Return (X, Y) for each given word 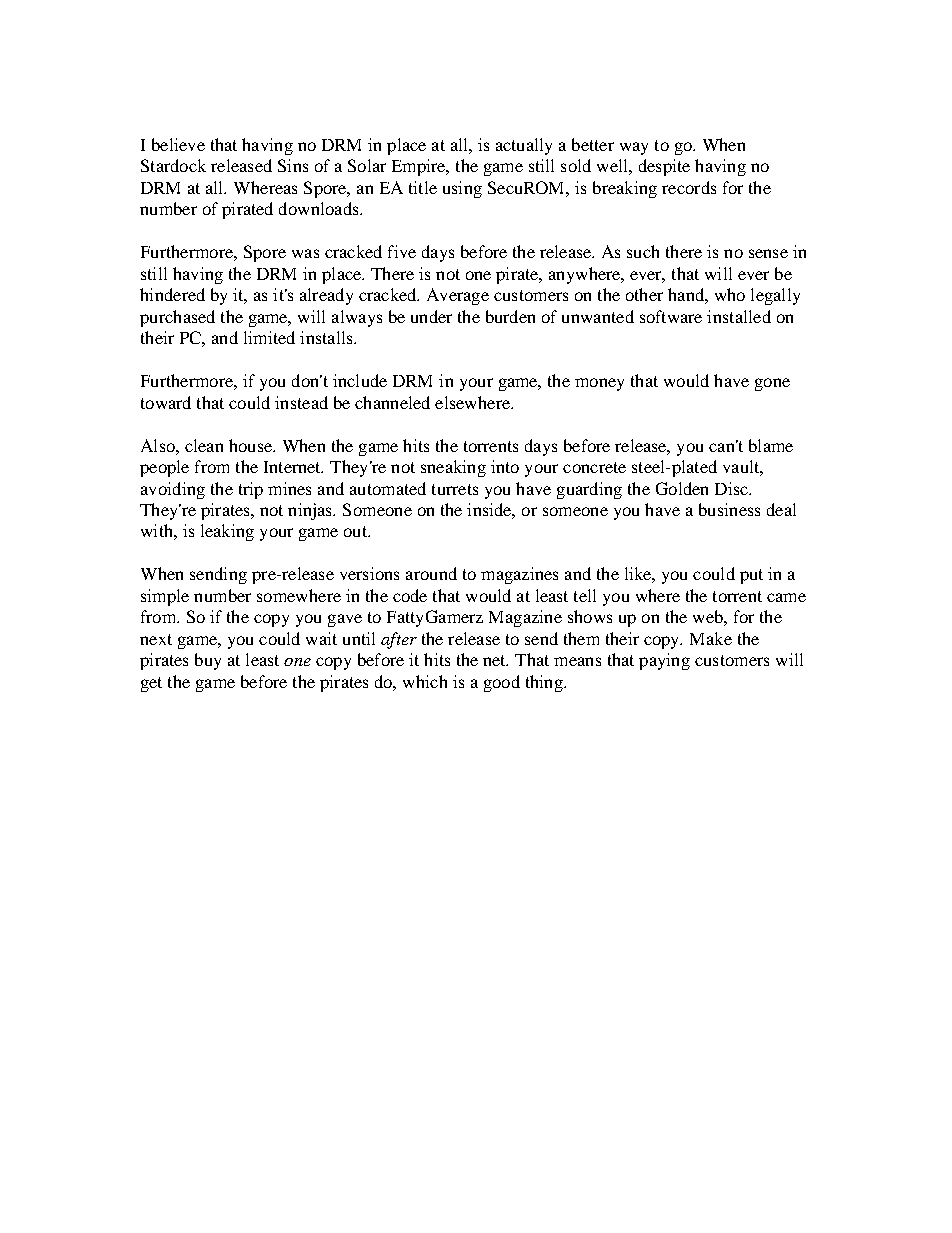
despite (664, 167)
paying (664, 661)
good (502, 683)
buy (208, 661)
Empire (420, 167)
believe (178, 144)
